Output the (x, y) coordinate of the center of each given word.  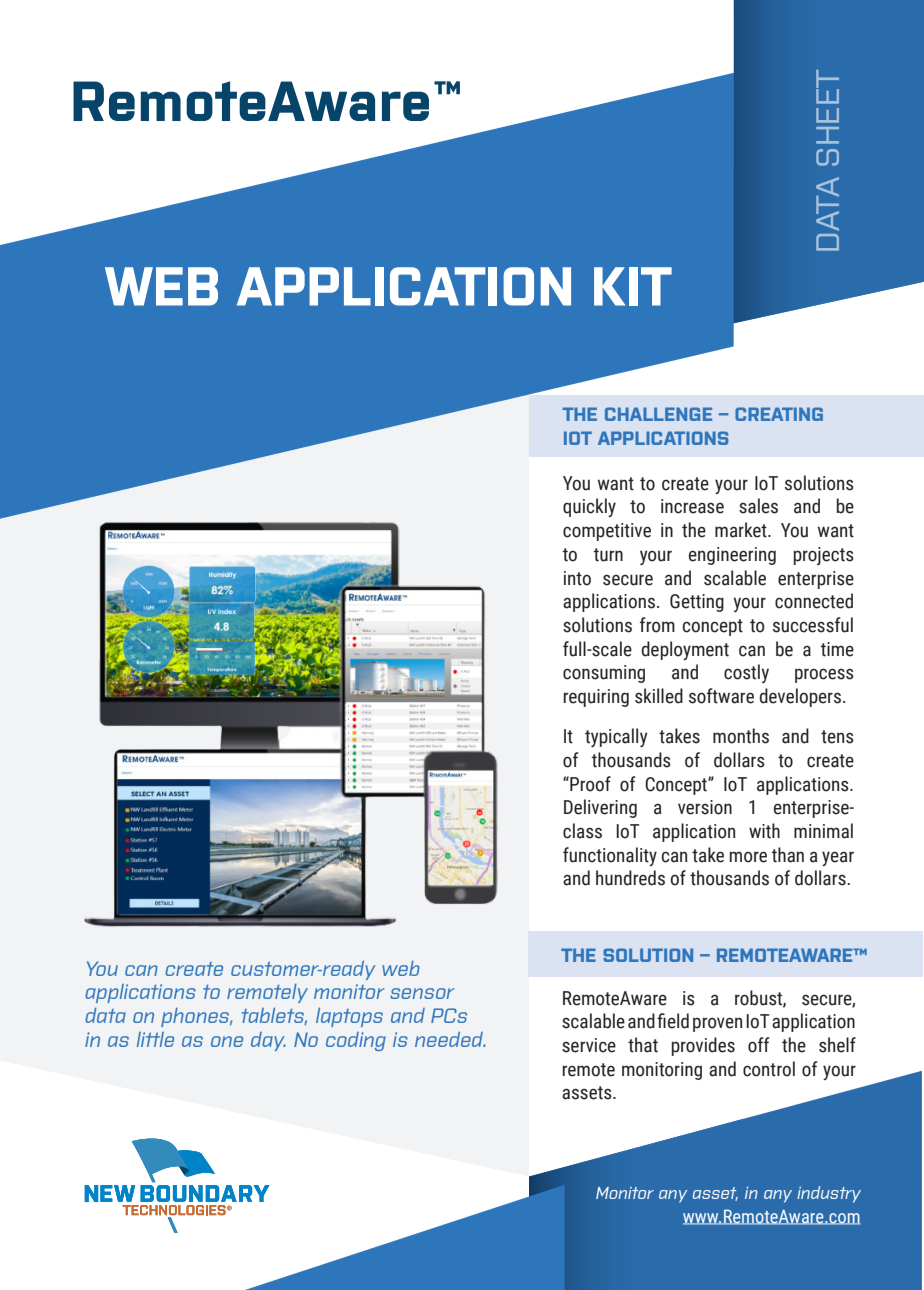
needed (450, 1039)
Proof (589, 784)
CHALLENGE (658, 414)
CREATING (779, 414)
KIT (633, 286)
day (268, 1041)
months (741, 736)
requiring (596, 698)
